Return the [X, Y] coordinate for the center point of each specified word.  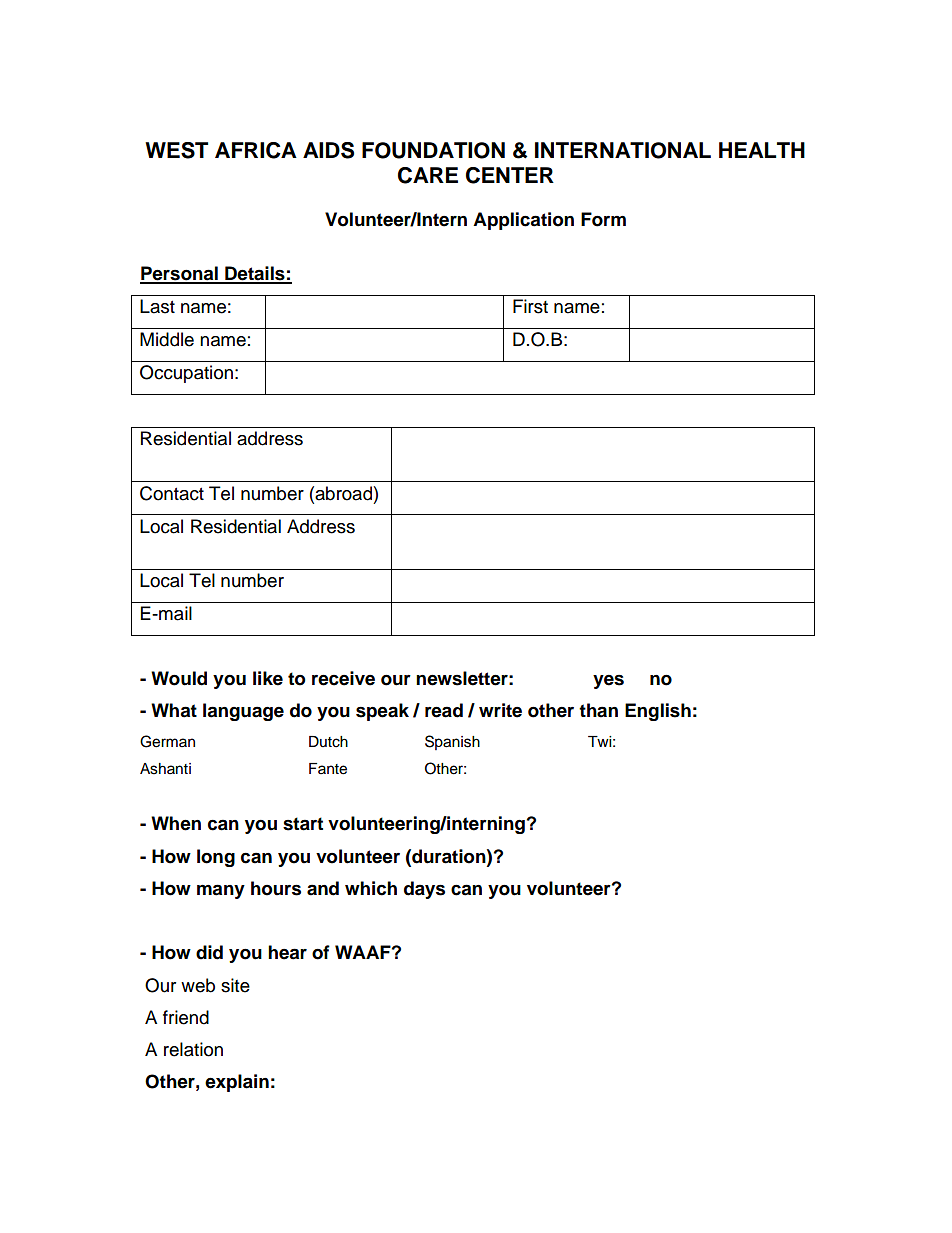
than [598, 710]
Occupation [186, 374]
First [530, 306]
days [424, 890]
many [221, 891]
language [243, 712]
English [658, 712]
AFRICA [256, 150]
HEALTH [762, 150]
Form [603, 219]
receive [343, 678]
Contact [172, 493]
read [444, 710]
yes [608, 682]
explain [237, 1083]
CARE [428, 175]
